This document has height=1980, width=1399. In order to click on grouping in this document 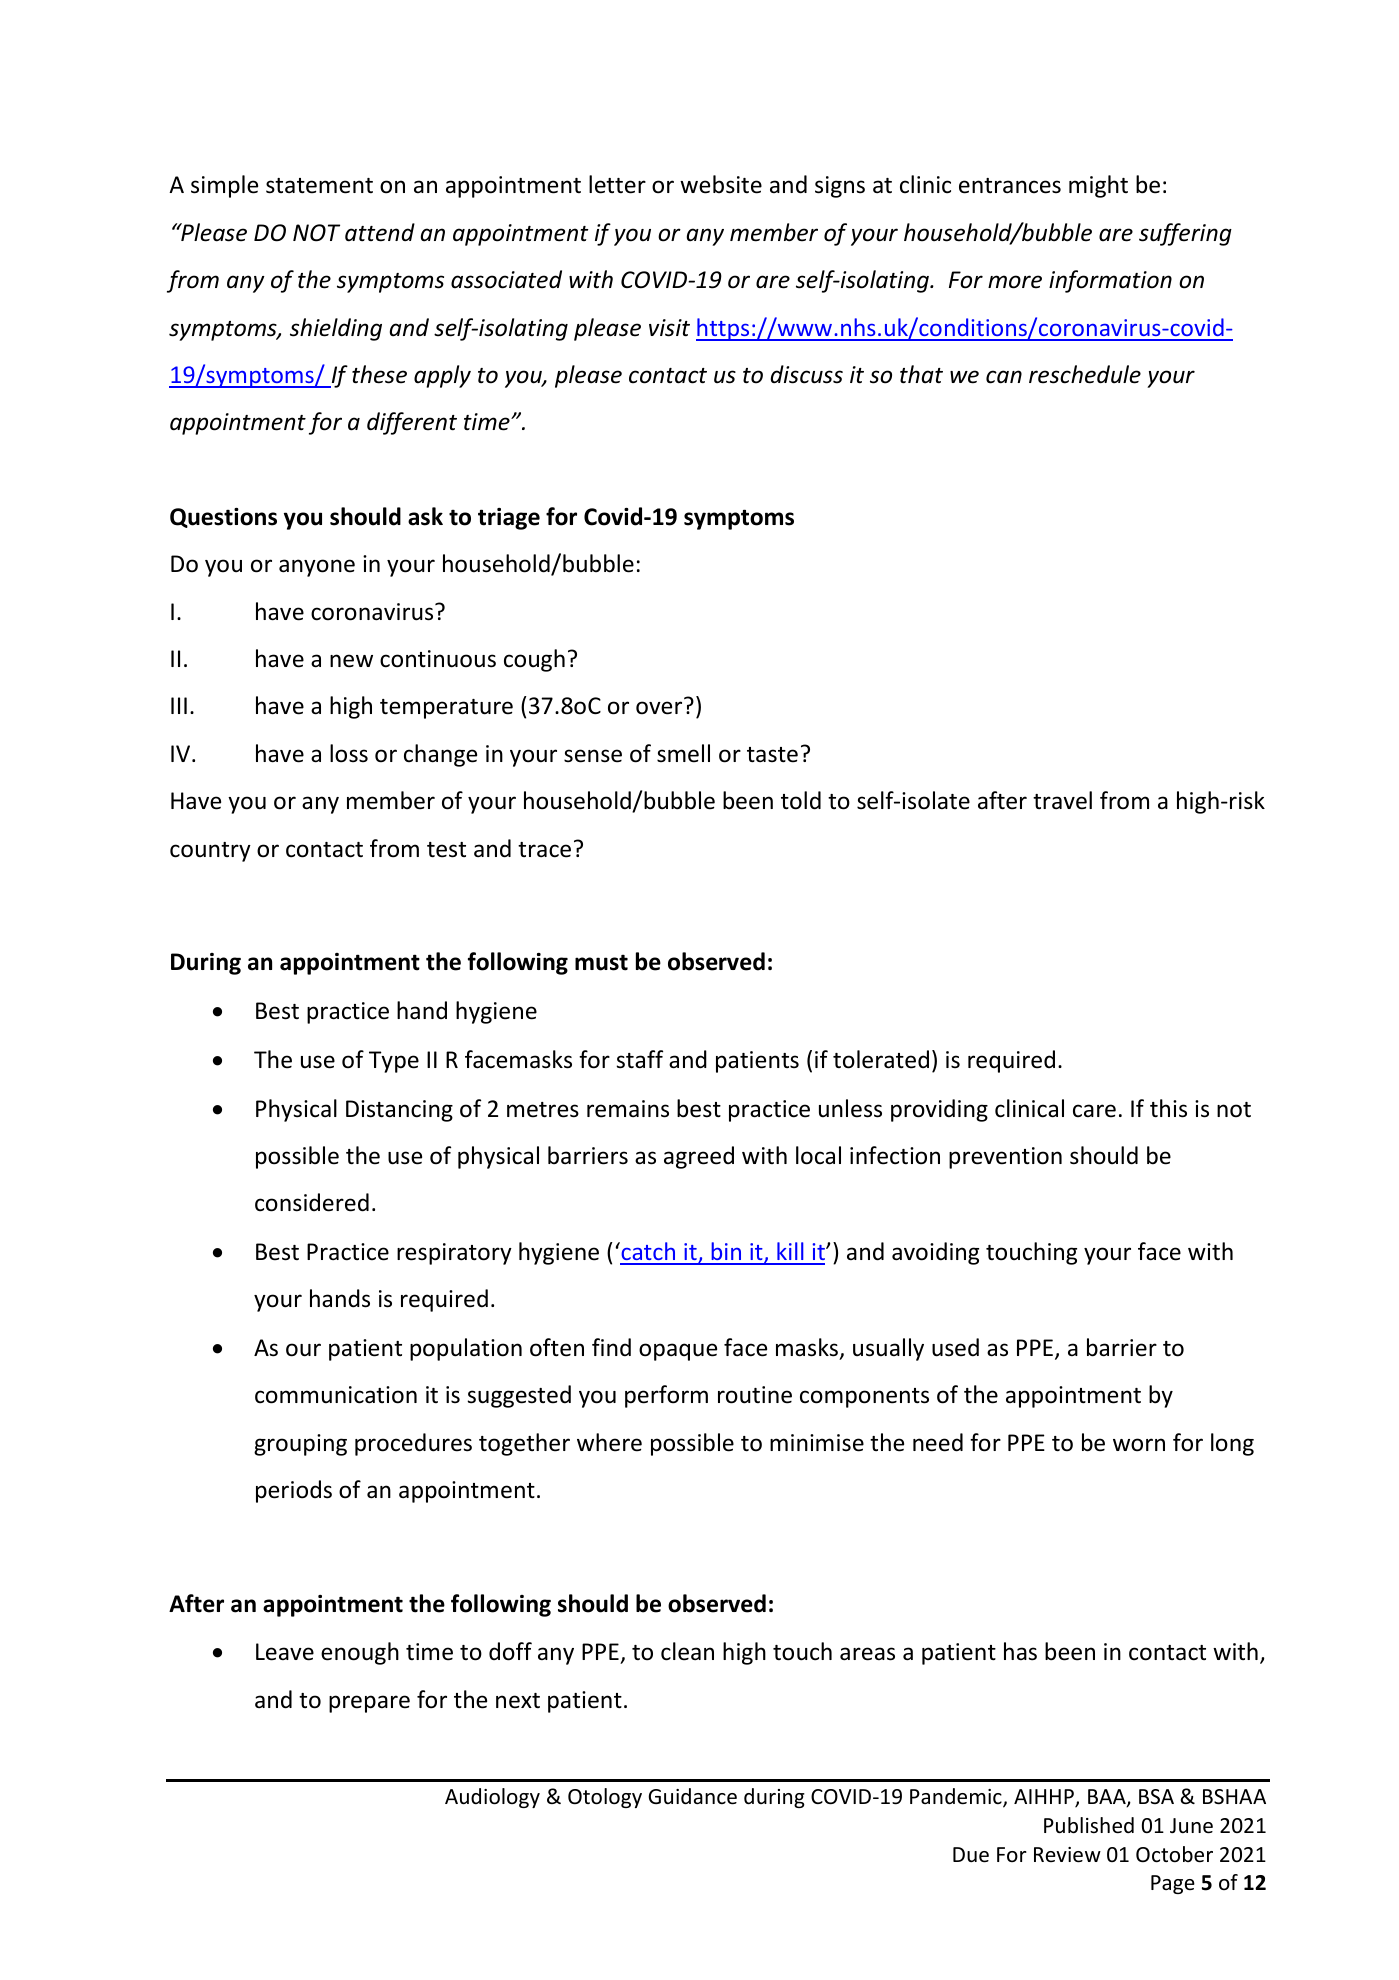, I will do `click(300, 1445)`.
